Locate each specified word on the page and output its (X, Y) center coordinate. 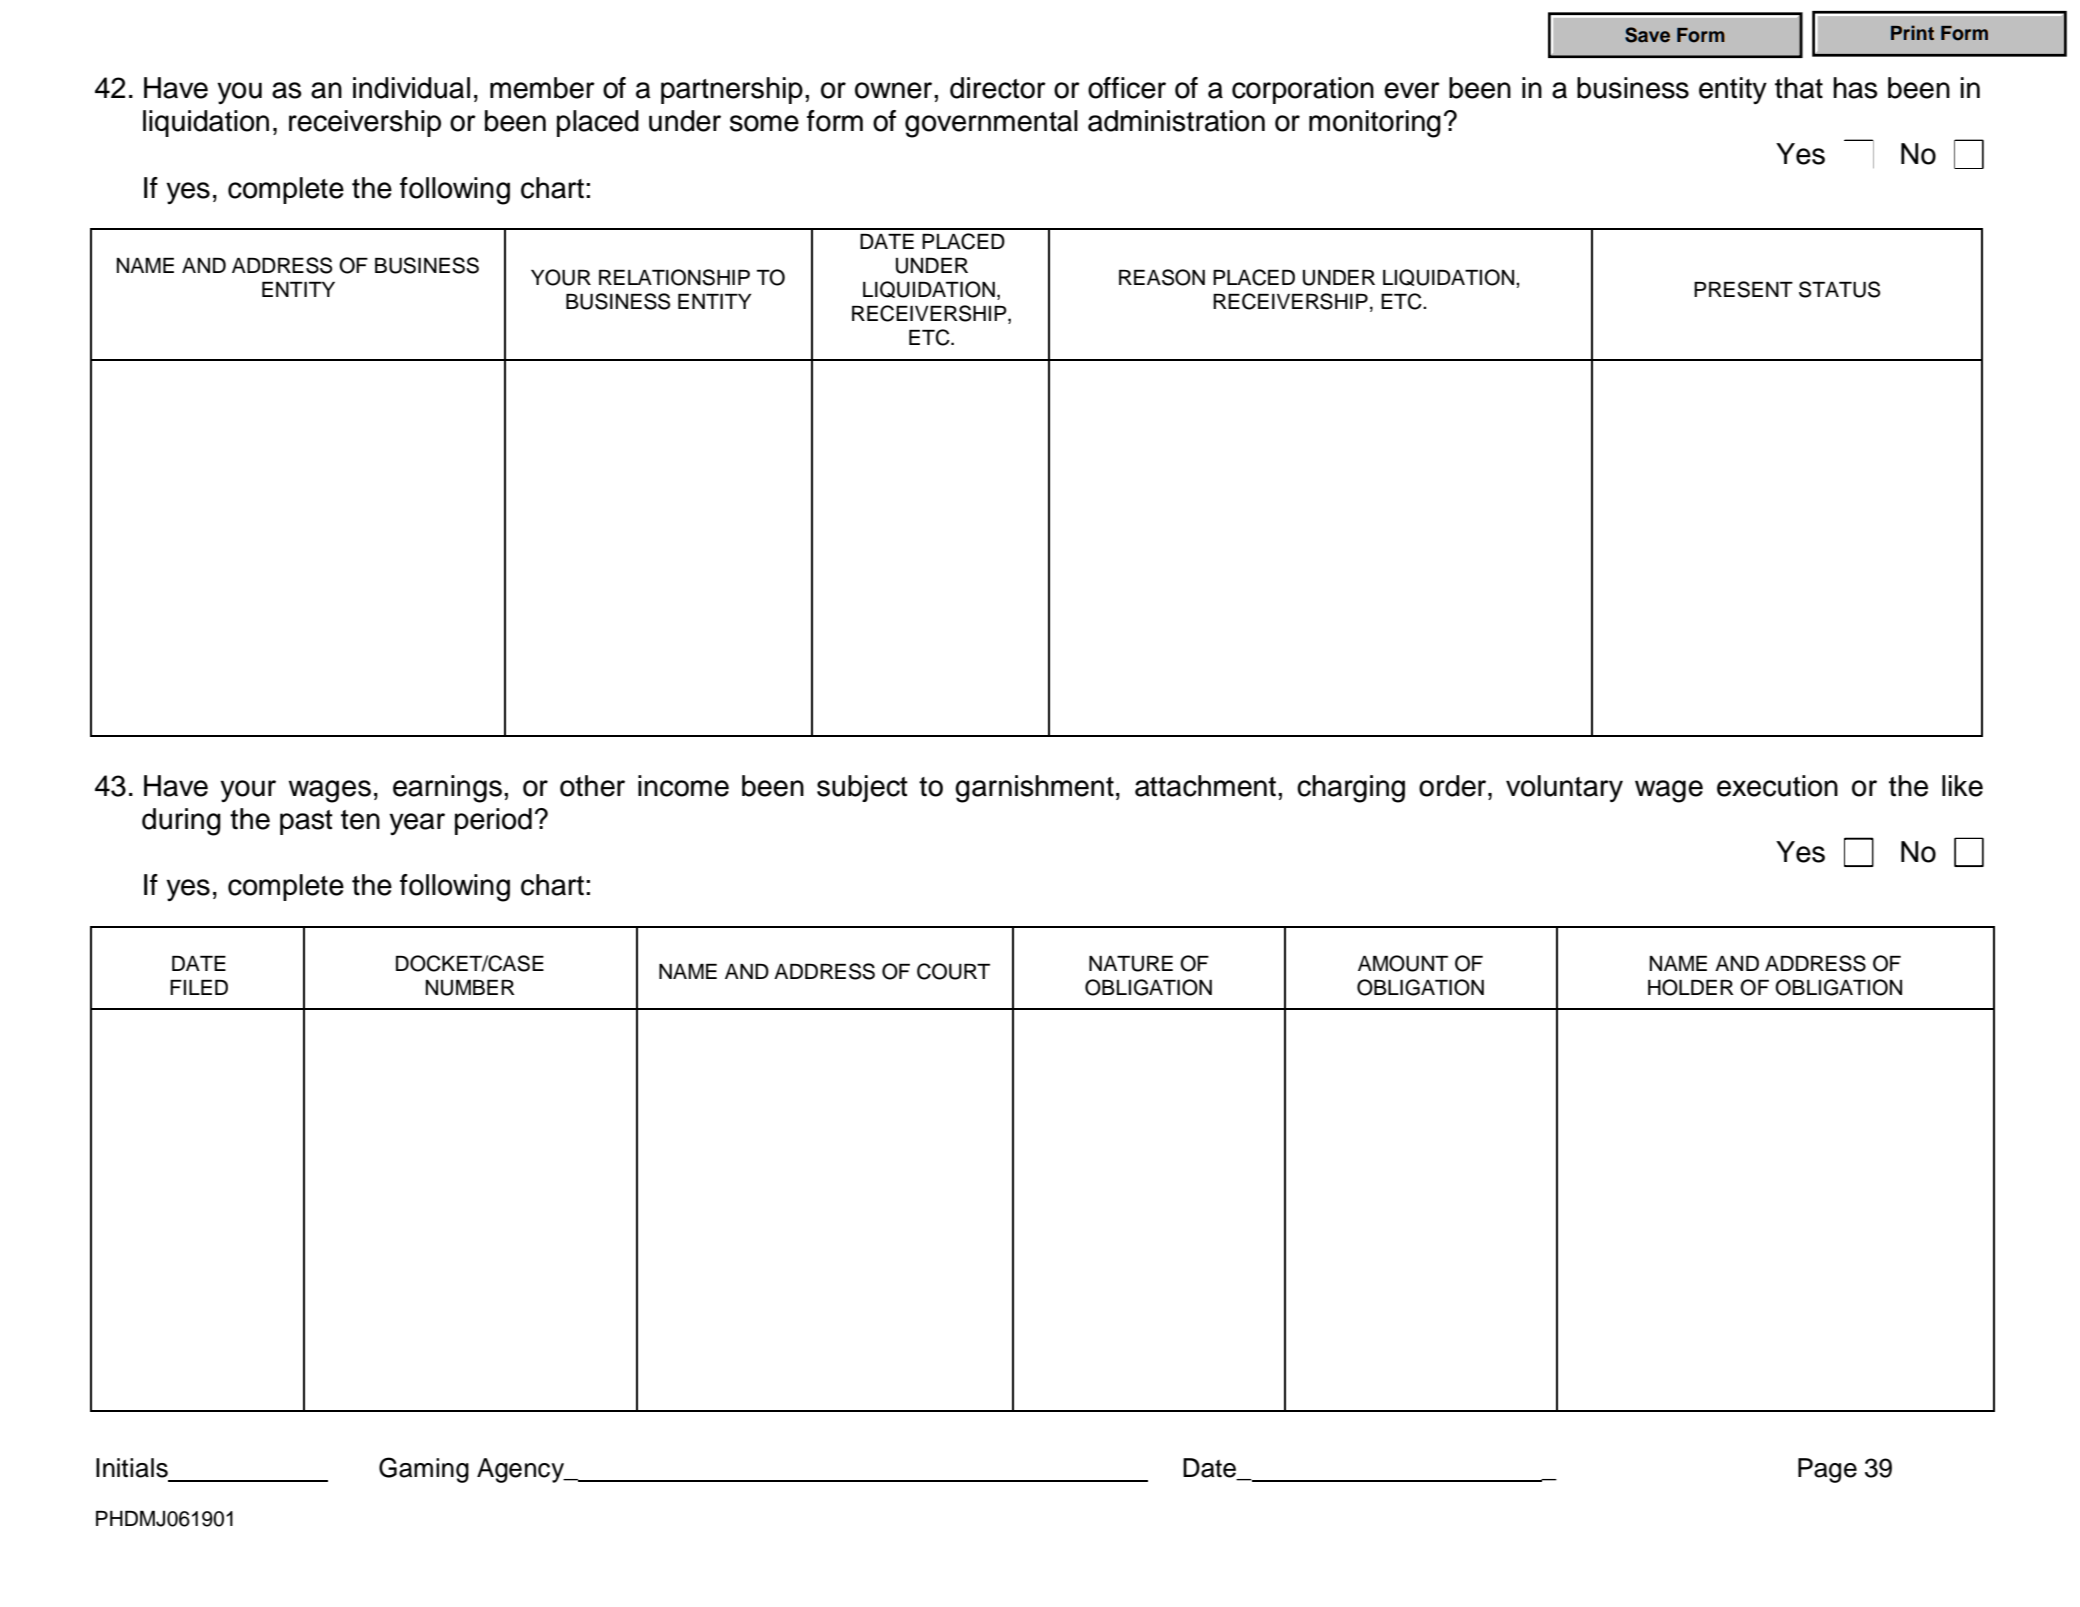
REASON (1162, 277)
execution (1777, 786)
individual (411, 88)
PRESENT (1743, 289)
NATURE (1131, 964)
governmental (991, 124)
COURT (953, 971)
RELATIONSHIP (674, 277)
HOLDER (1691, 987)
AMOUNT (1403, 963)
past (306, 822)
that (1799, 88)
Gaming (424, 1470)
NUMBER (470, 988)
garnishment (1034, 789)
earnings (447, 789)
